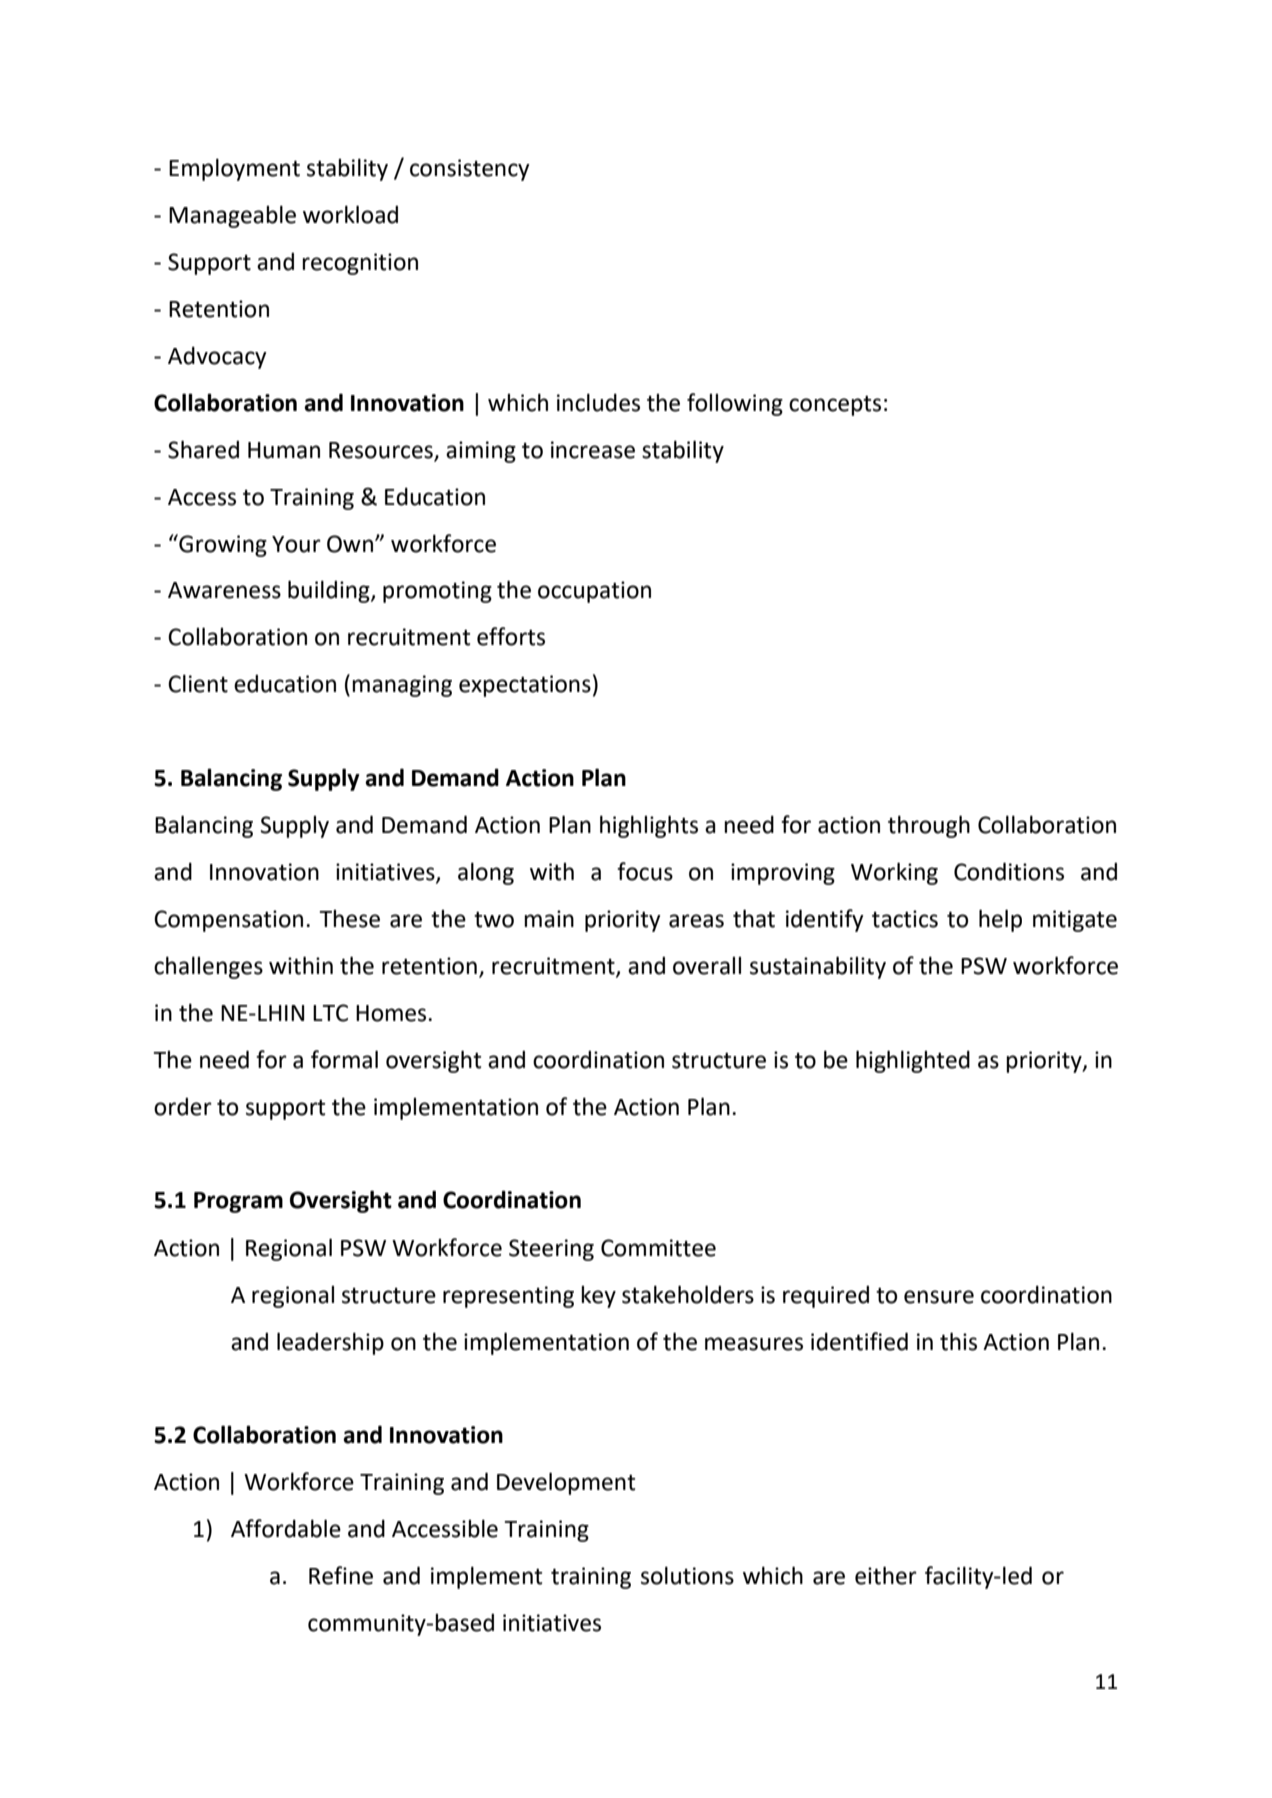  Describe the element at coordinates (594, 592) in the screenshot. I see `occupation` at that location.
